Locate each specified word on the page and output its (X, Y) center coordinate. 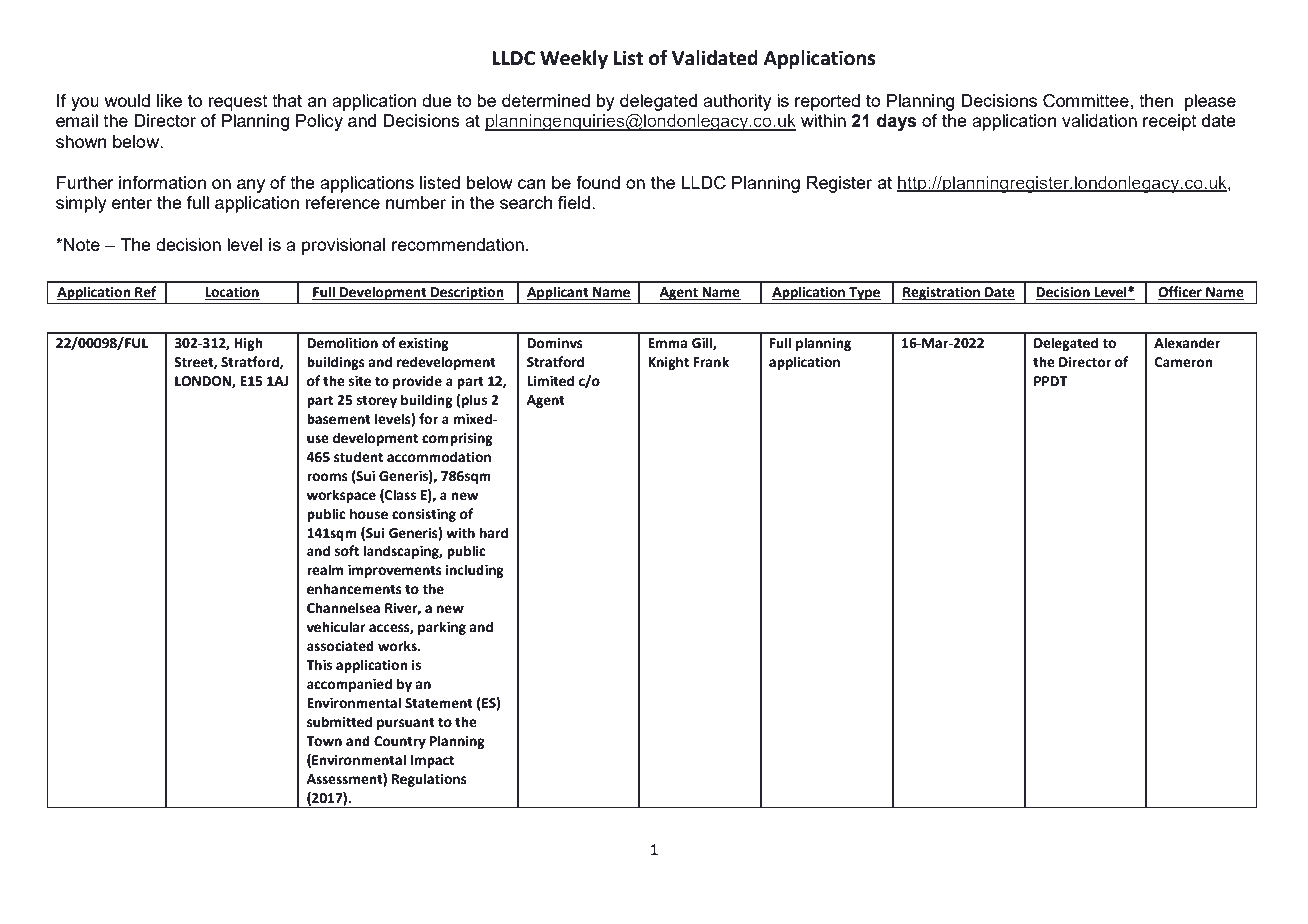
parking (442, 628)
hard (494, 533)
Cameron (1183, 362)
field (574, 202)
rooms (327, 477)
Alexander (1187, 343)
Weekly (574, 59)
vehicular (336, 627)
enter (132, 202)
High (248, 344)
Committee (1087, 101)
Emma (667, 343)
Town (324, 741)
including (475, 571)
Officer (1181, 293)
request (238, 103)
